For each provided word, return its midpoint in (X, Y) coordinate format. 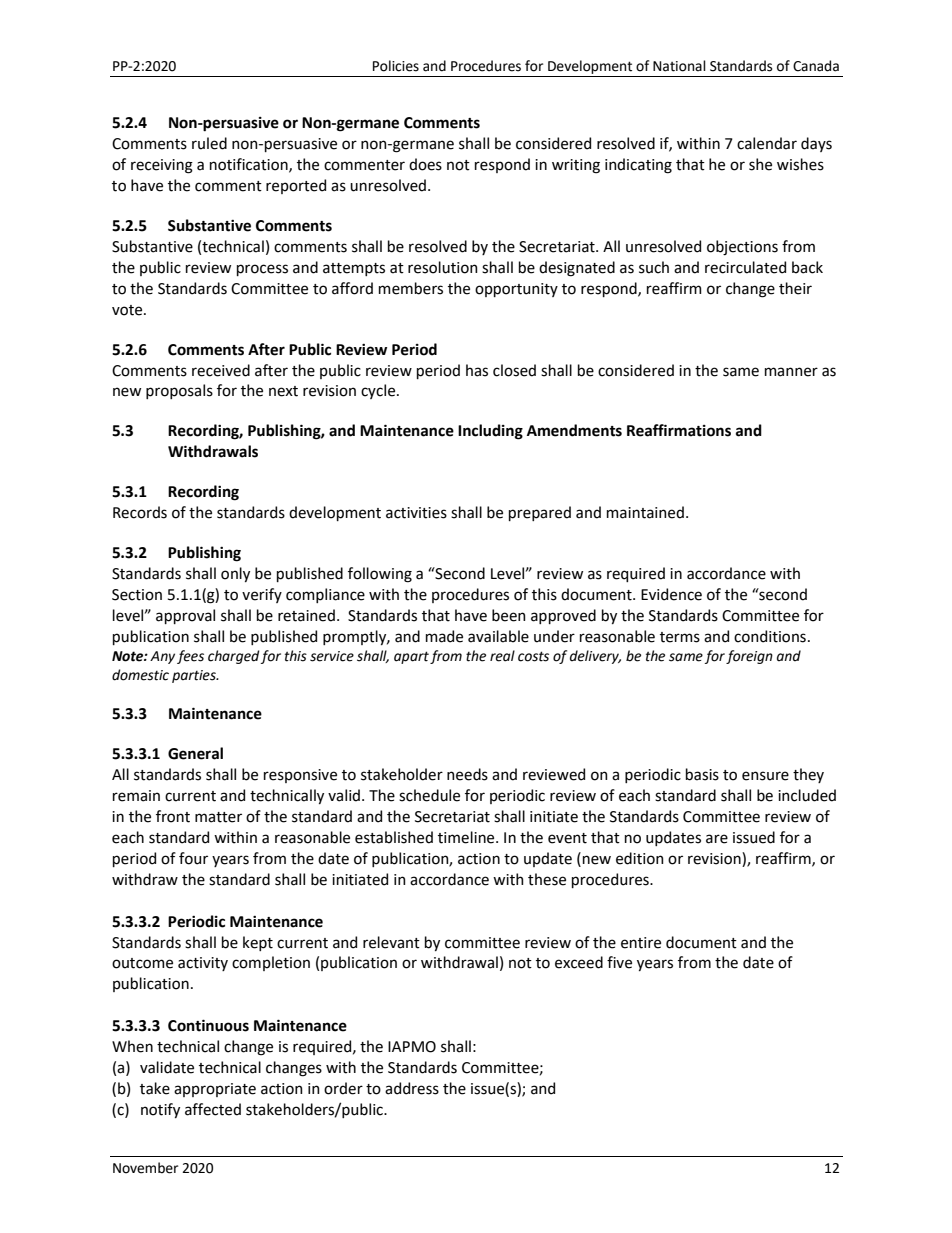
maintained (645, 512)
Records (140, 512)
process (262, 270)
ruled (209, 143)
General (195, 753)
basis (702, 774)
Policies (396, 66)
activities (416, 513)
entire (641, 943)
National (679, 66)
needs (467, 774)
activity (203, 964)
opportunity (516, 290)
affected (213, 1109)
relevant (391, 942)
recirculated (745, 267)
